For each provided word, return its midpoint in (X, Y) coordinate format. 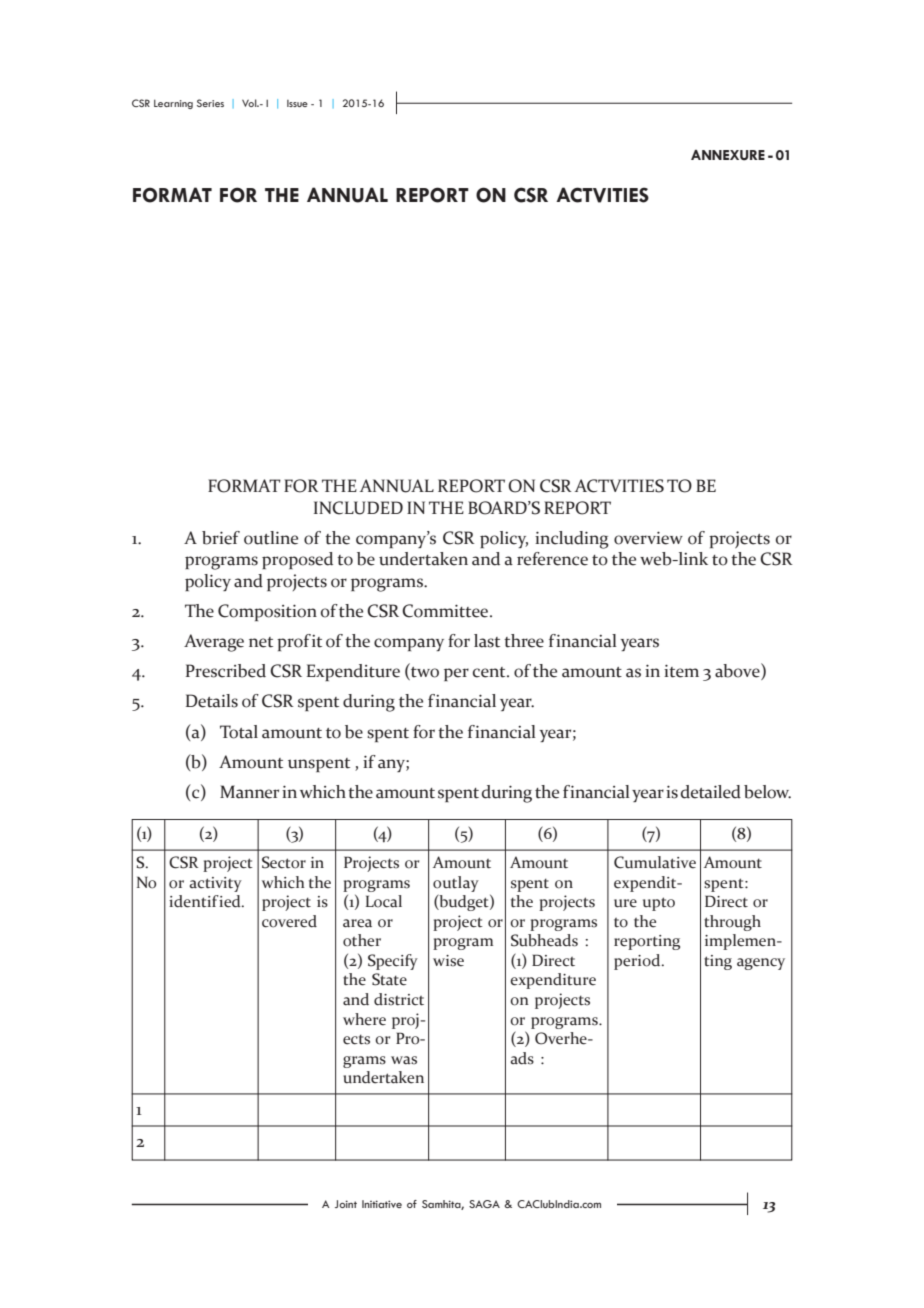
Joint (346, 1204)
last (487, 641)
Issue (297, 103)
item (681, 671)
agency (761, 964)
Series (210, 103)
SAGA (484, 1204)
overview (648, 538)
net (261, 642)
